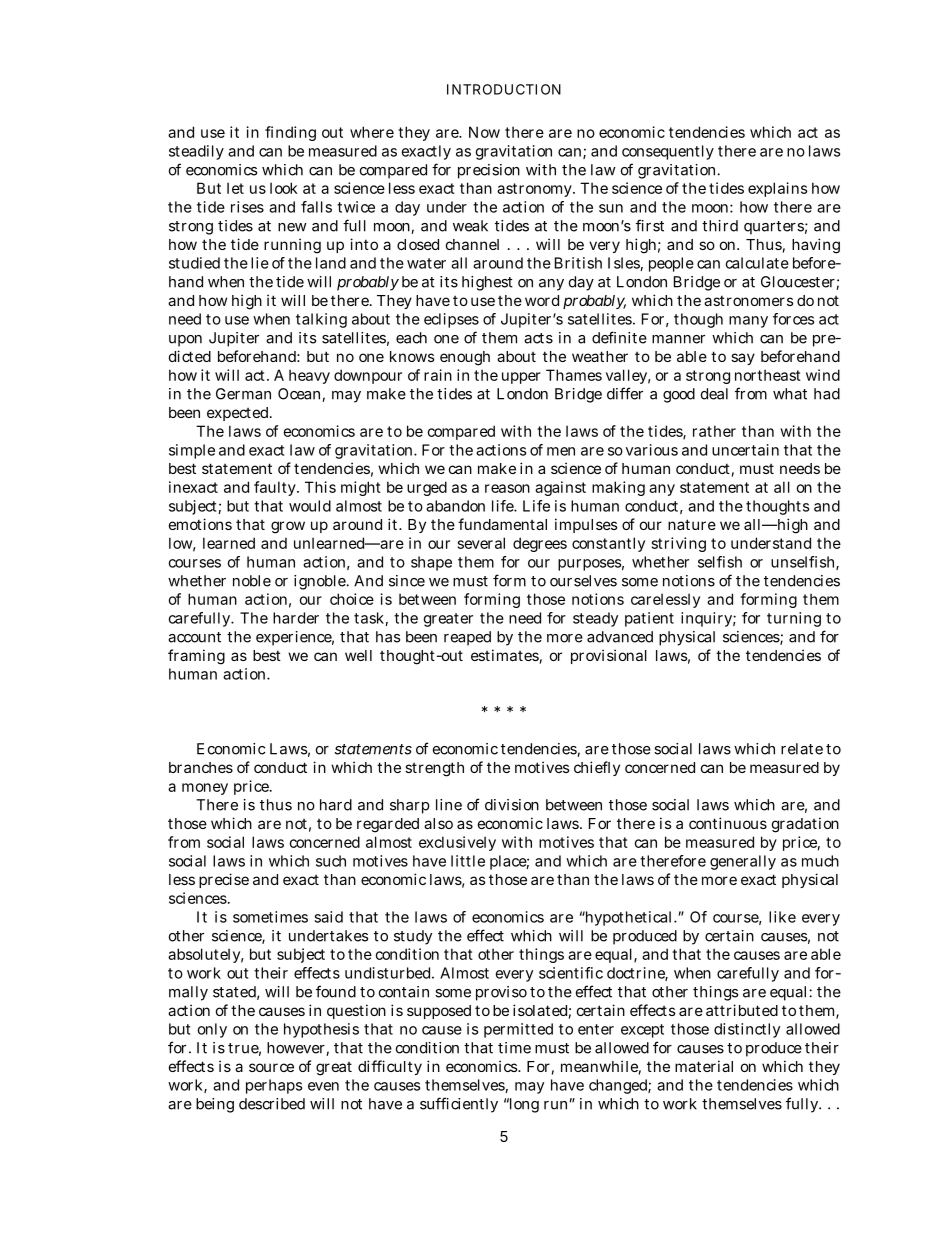 This screenshot has width=952, height=1233. I want to click on permitted, so click(518, 1030).
